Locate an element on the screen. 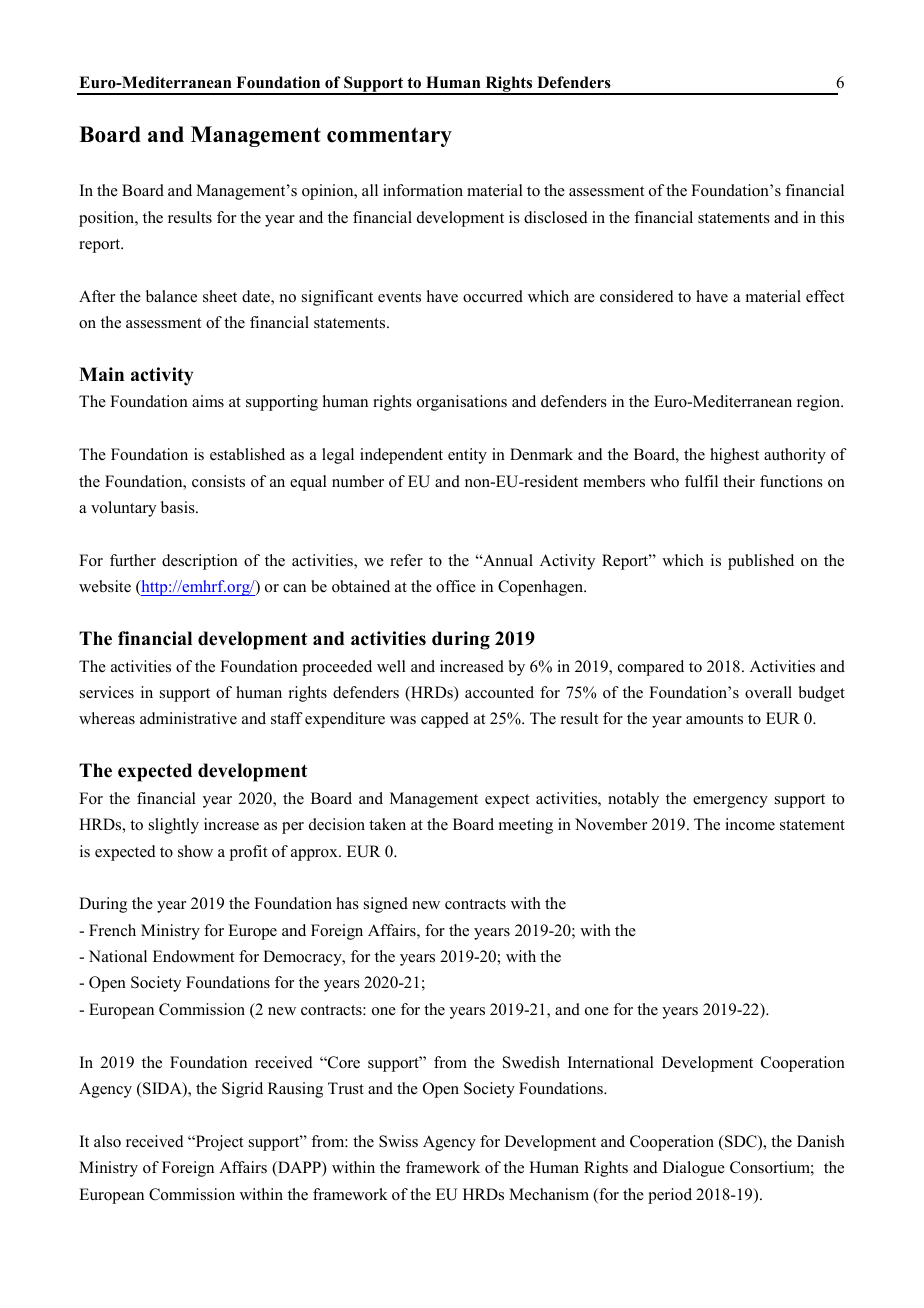 Image resolution: width=924 pixels, height=1308 pixels. also is located at coordinates (107, 1141).
